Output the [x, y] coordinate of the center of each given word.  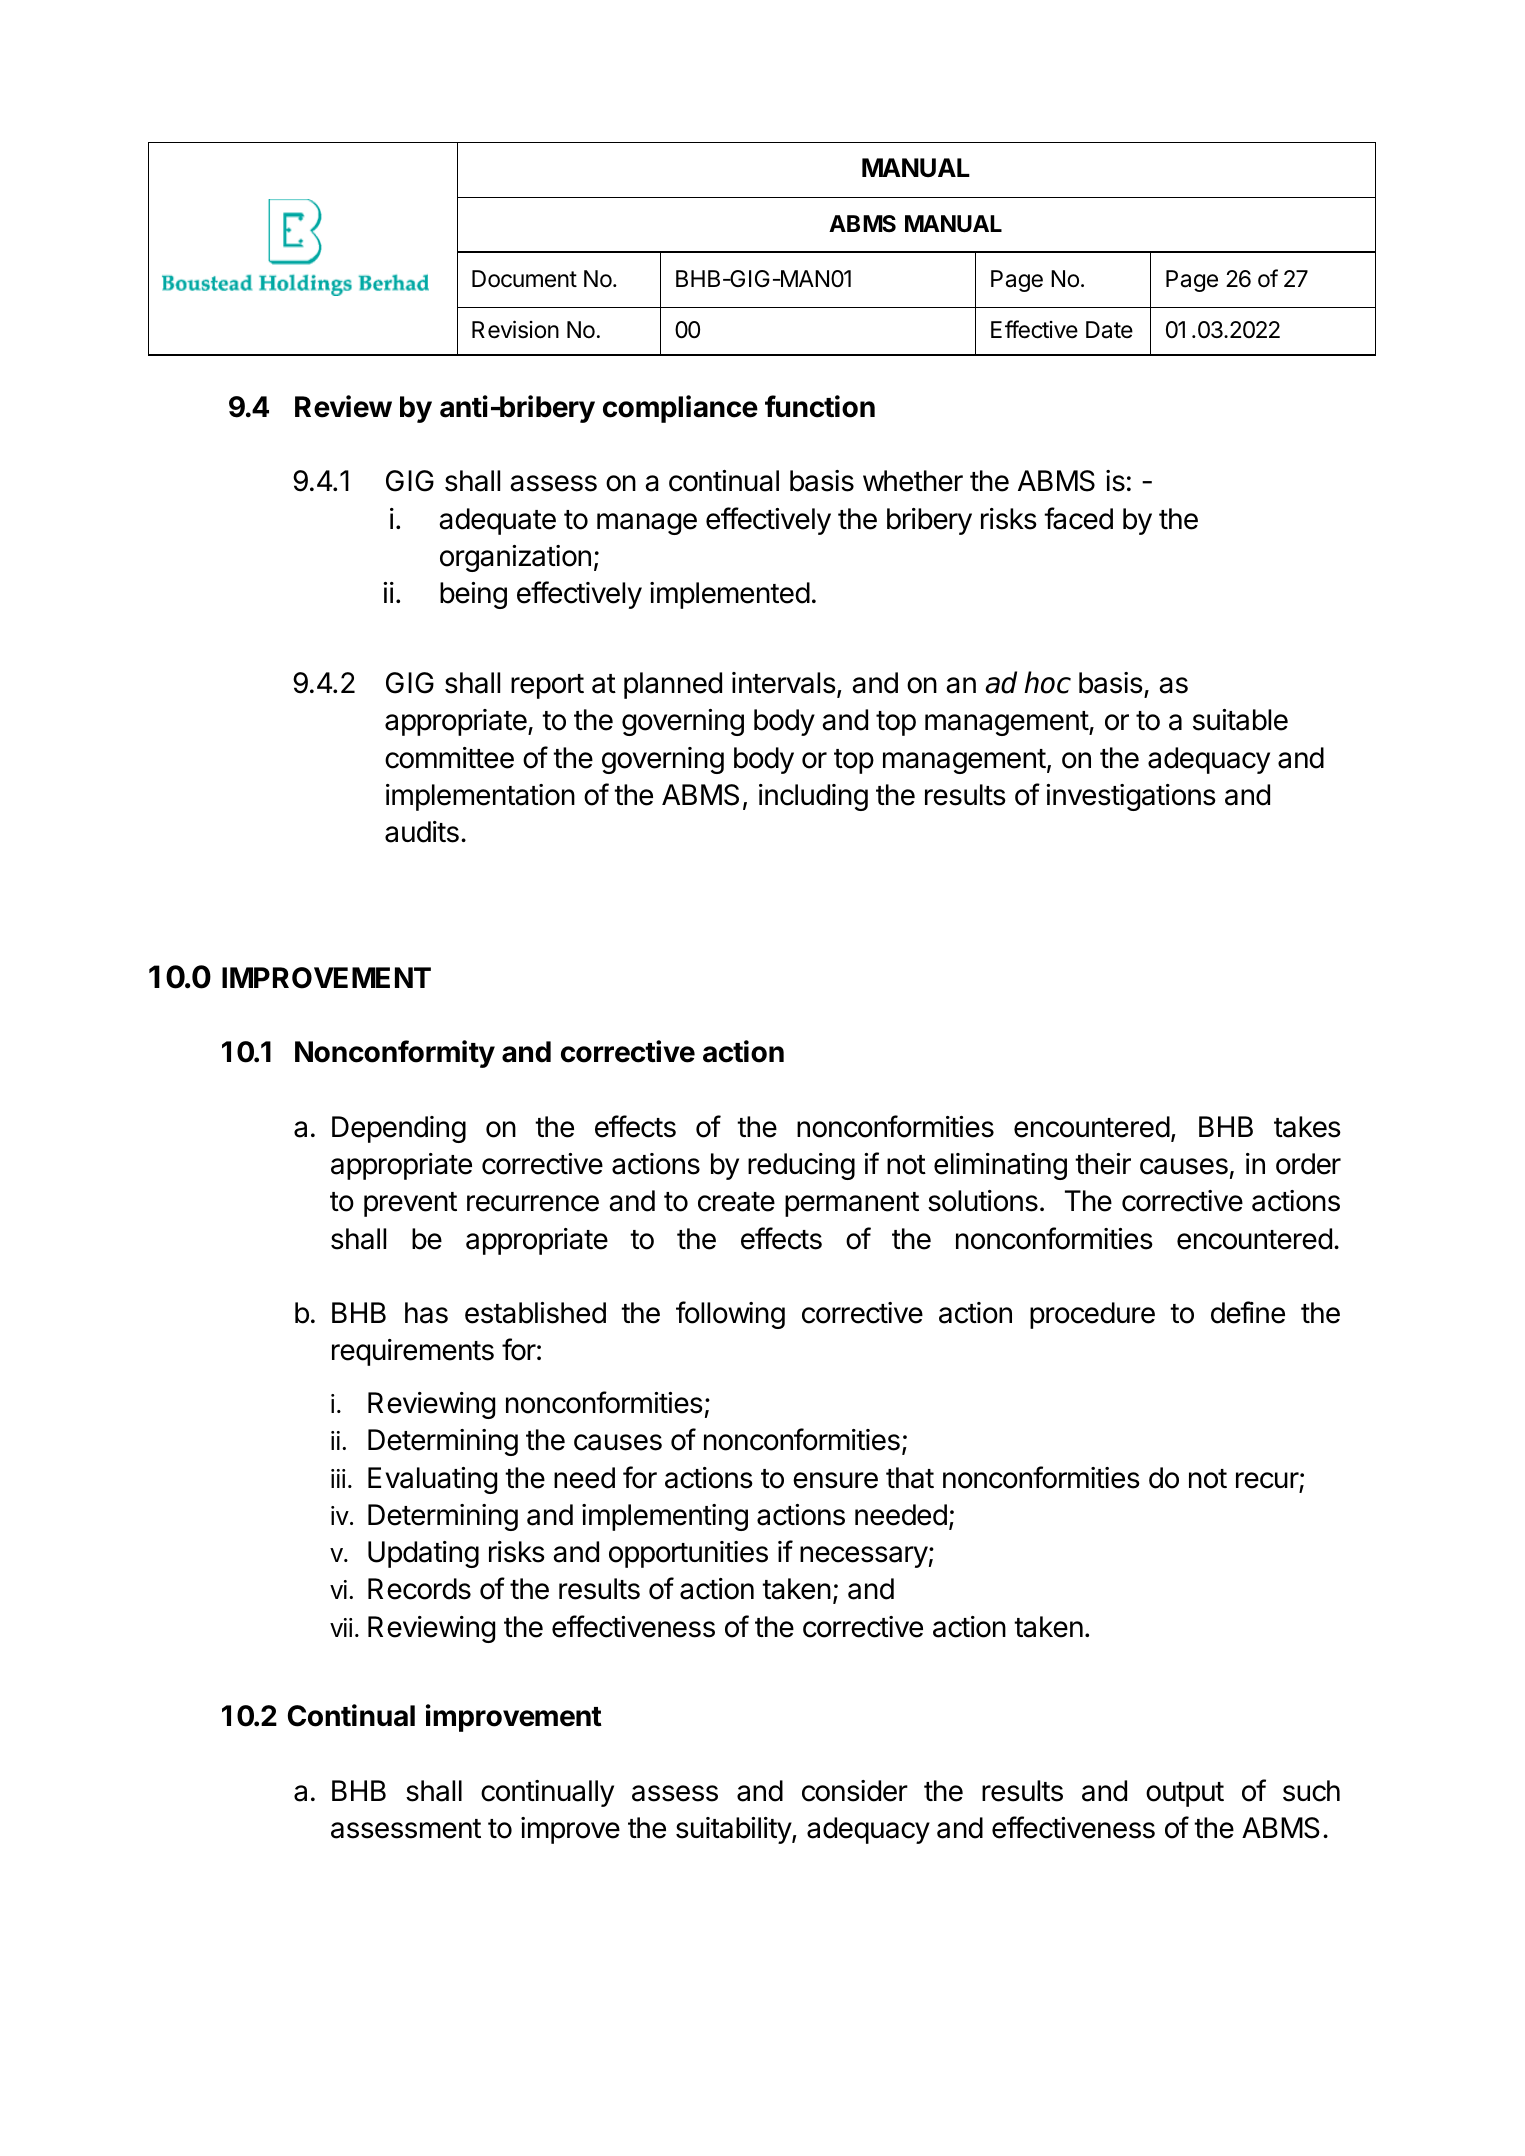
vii [341, 1627]
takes [1307, 1127]
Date [1109, 330]
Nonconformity [395, 1054]
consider [855, 1791]
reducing [801, 1166]
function [820, 406]
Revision [515, 329]
